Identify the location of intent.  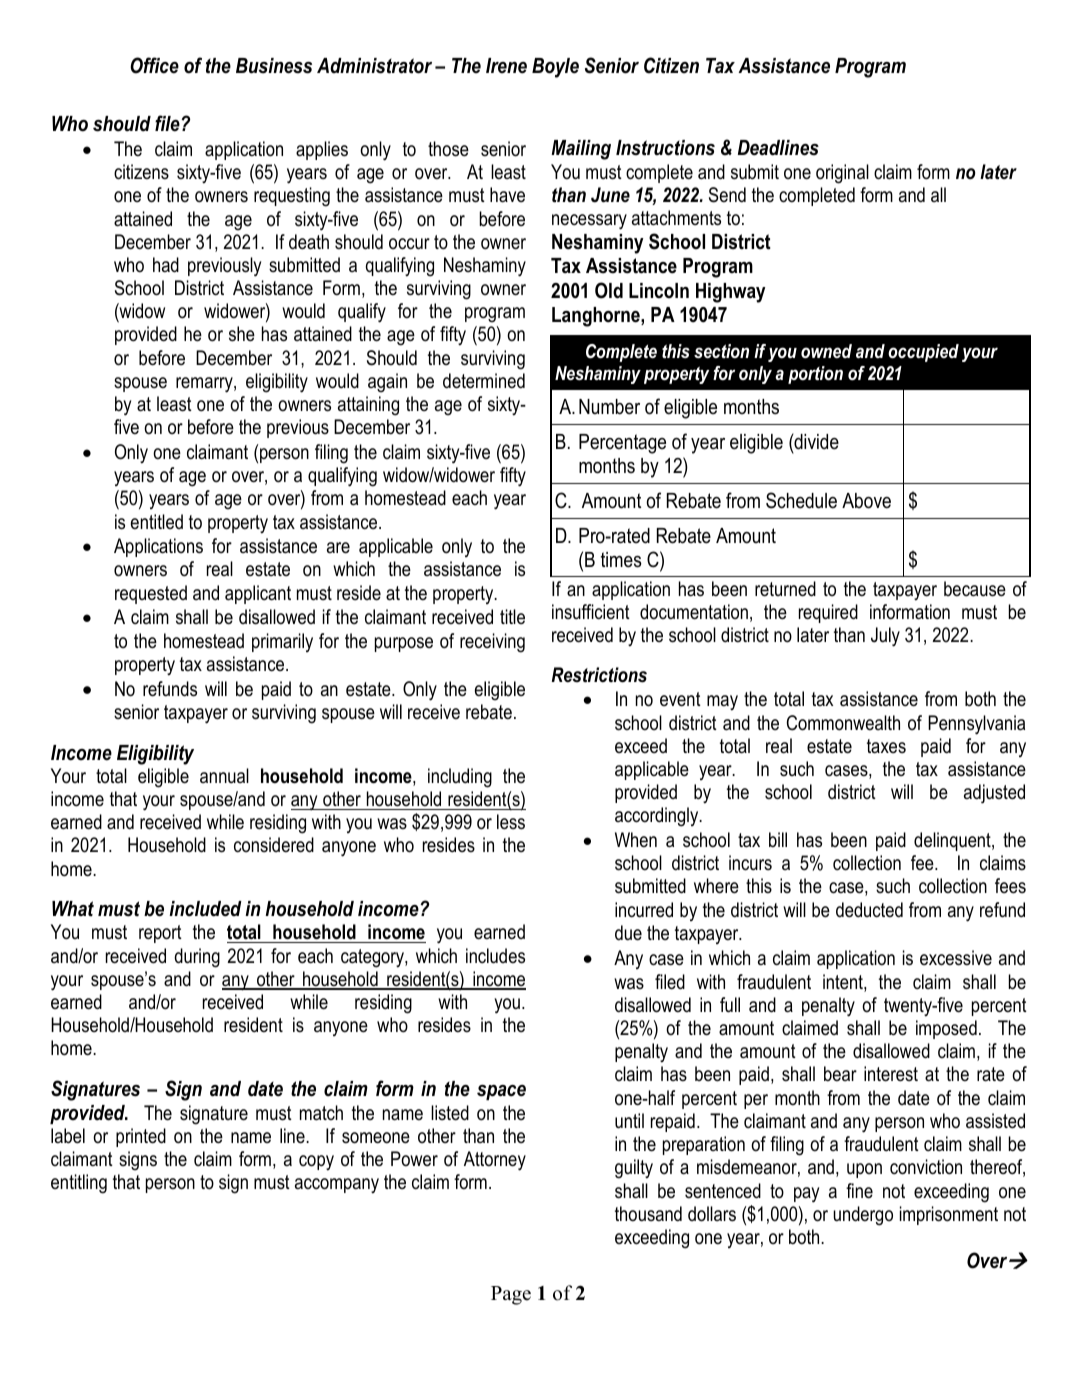
(844, 983).
